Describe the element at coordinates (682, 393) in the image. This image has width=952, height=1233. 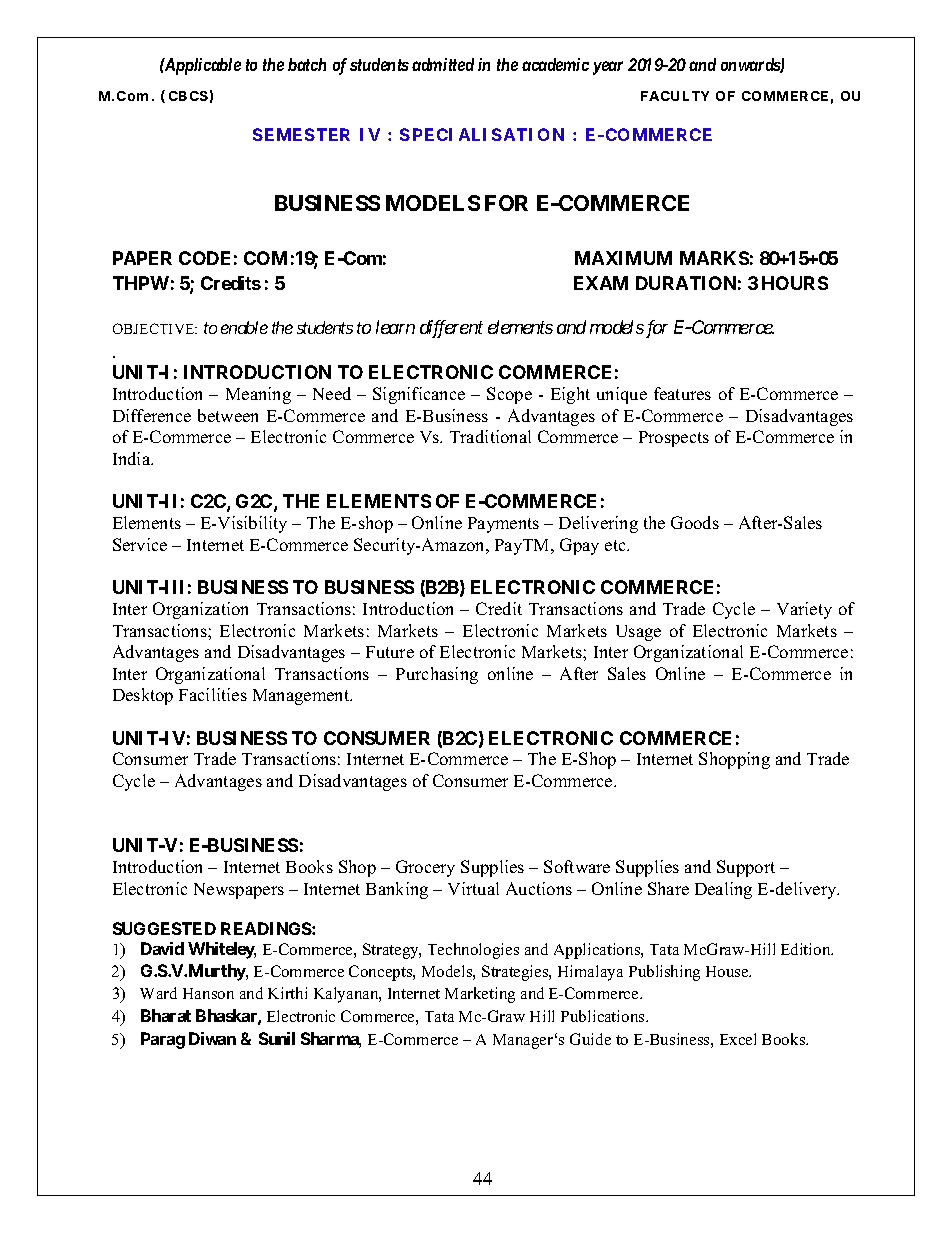
I see `features` at that location.
